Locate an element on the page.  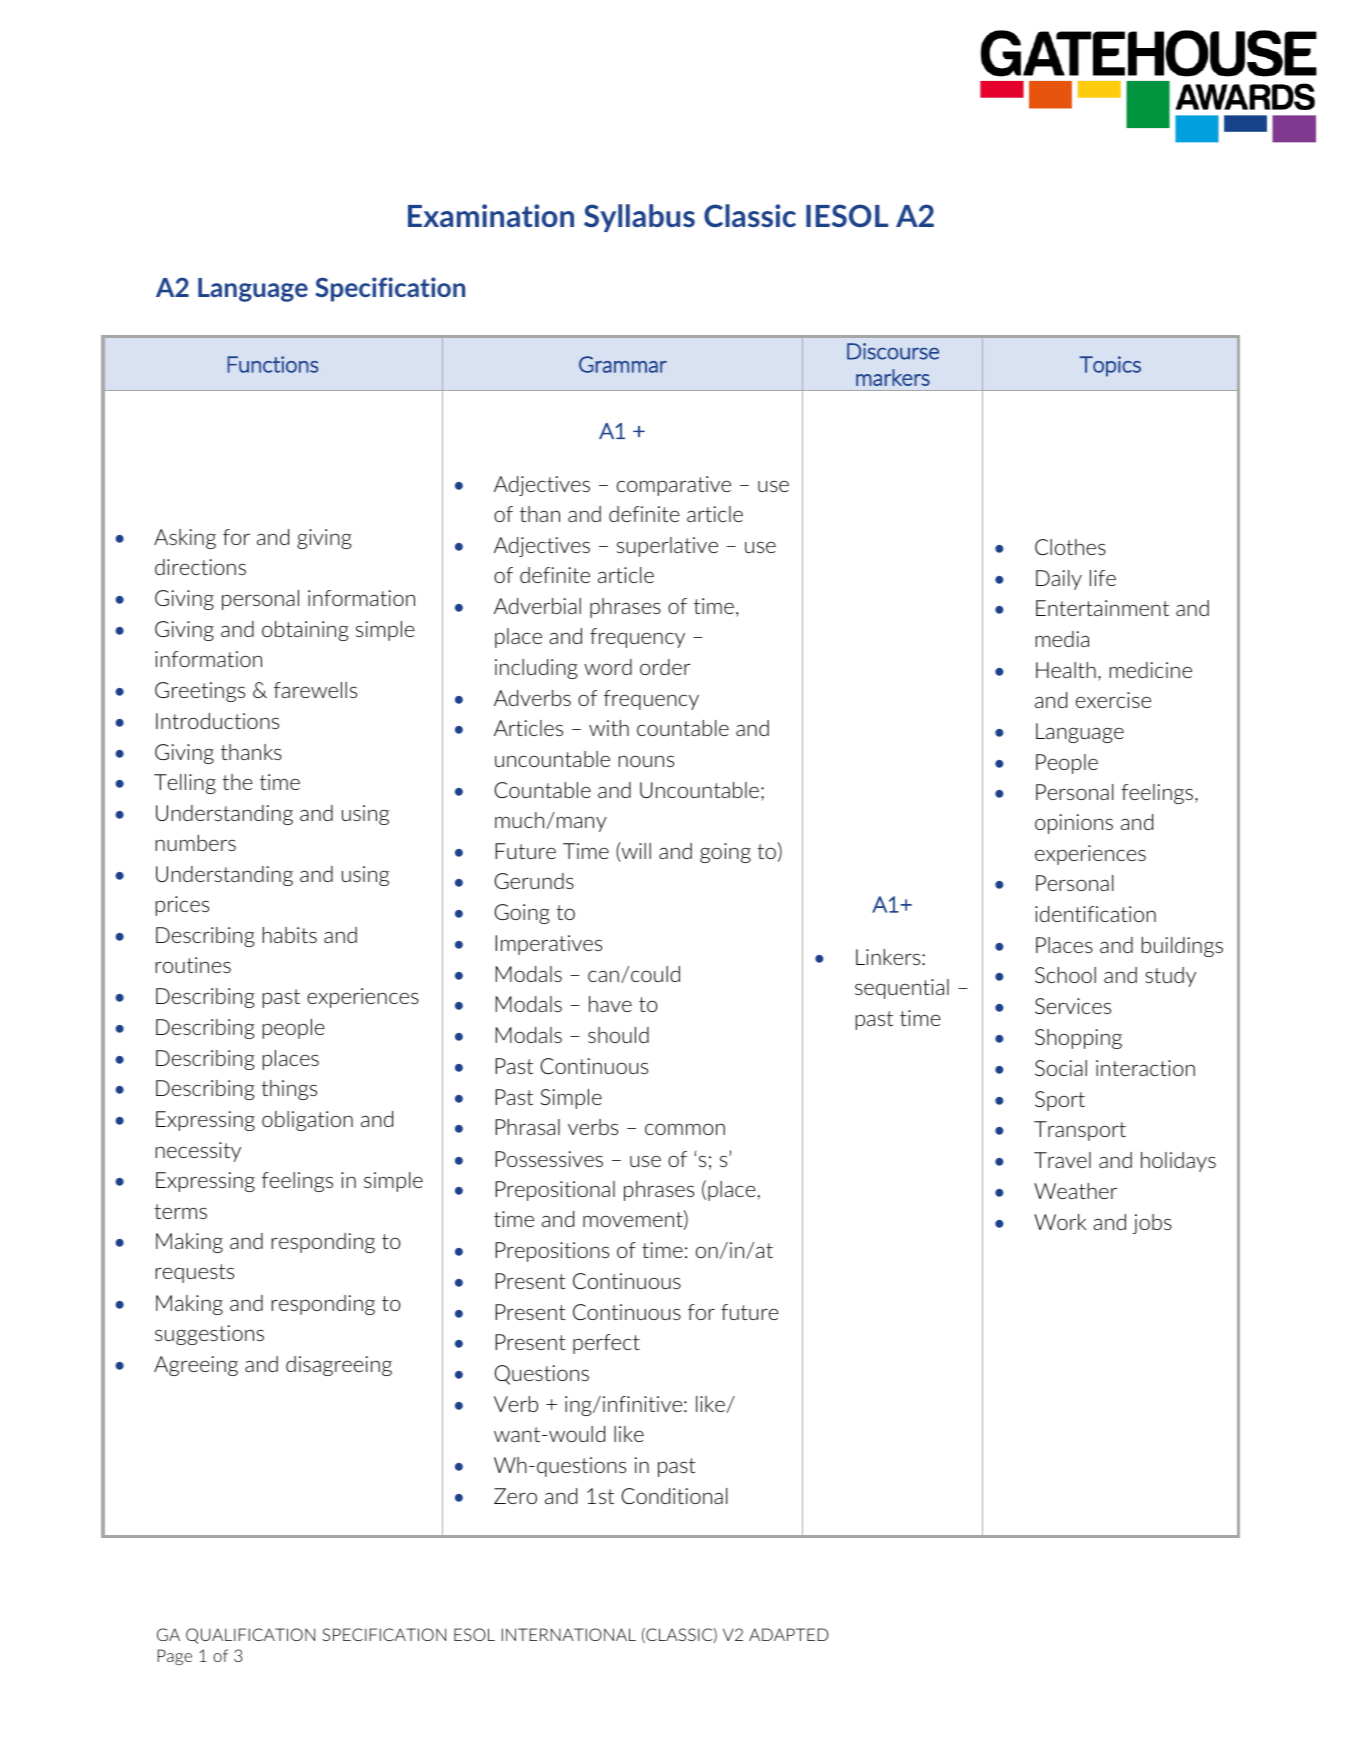
QUALIFICATION is located at coordinates (250, 1636).
